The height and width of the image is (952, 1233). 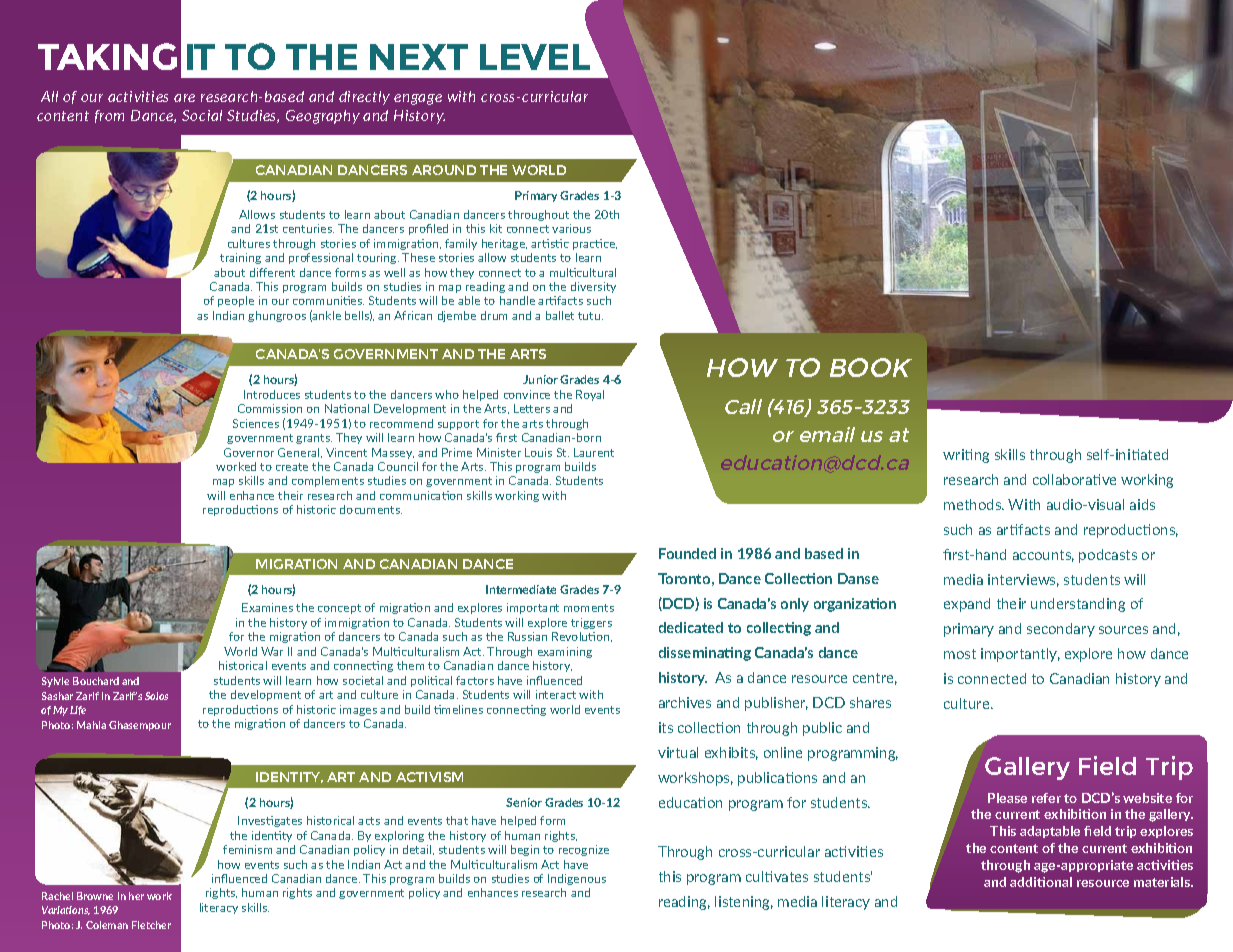 I want to click on diversity, so click(x=593, y=287).
